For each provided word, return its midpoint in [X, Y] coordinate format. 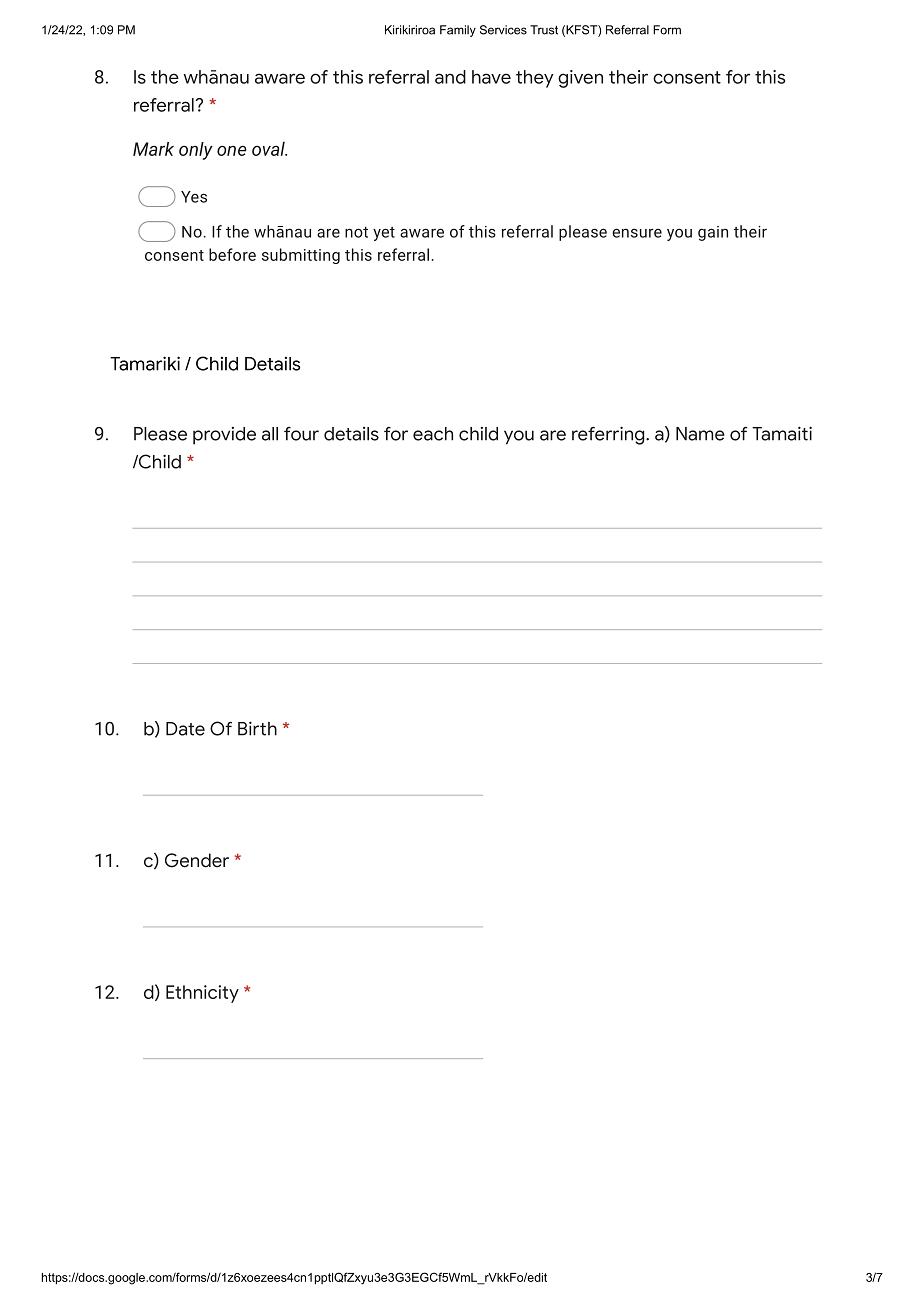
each [433, 434]
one [232, 150]
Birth [257, 728]
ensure [637, 233]
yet [384, 234]
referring [609, 435]
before [232, 254]
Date [185, 729]
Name [700, 434]
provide [224, 436]
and [450, 77]
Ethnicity [202, 994]
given [580, 79]
